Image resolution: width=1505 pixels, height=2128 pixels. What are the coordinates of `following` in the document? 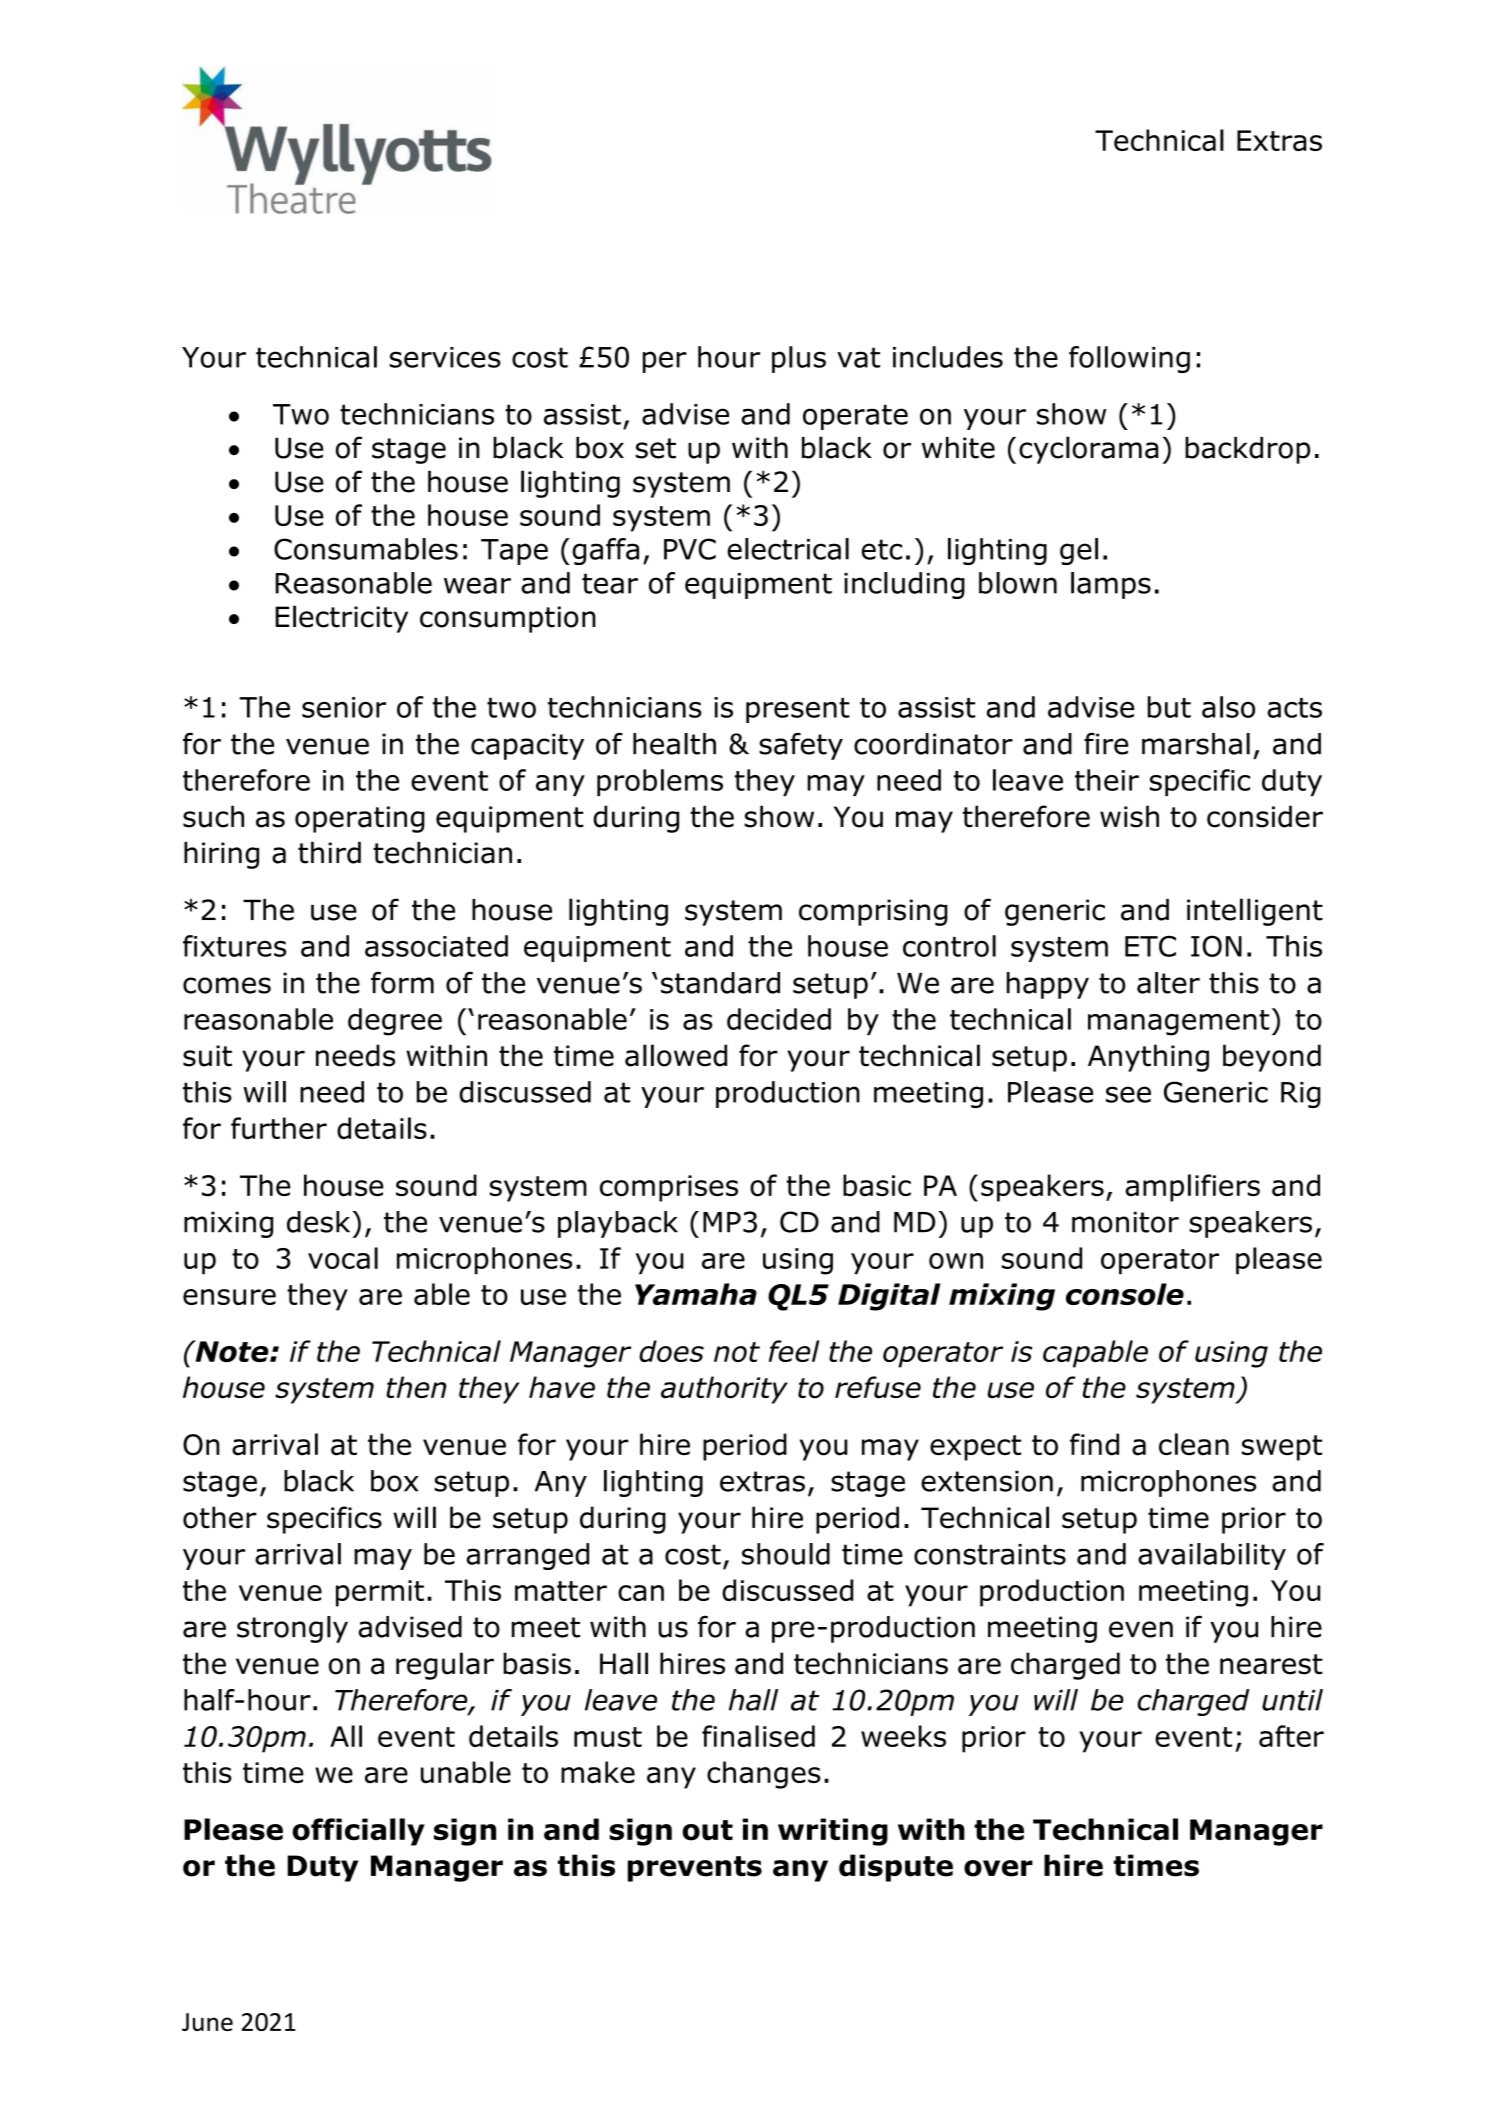 It's located at (1129, 359).
